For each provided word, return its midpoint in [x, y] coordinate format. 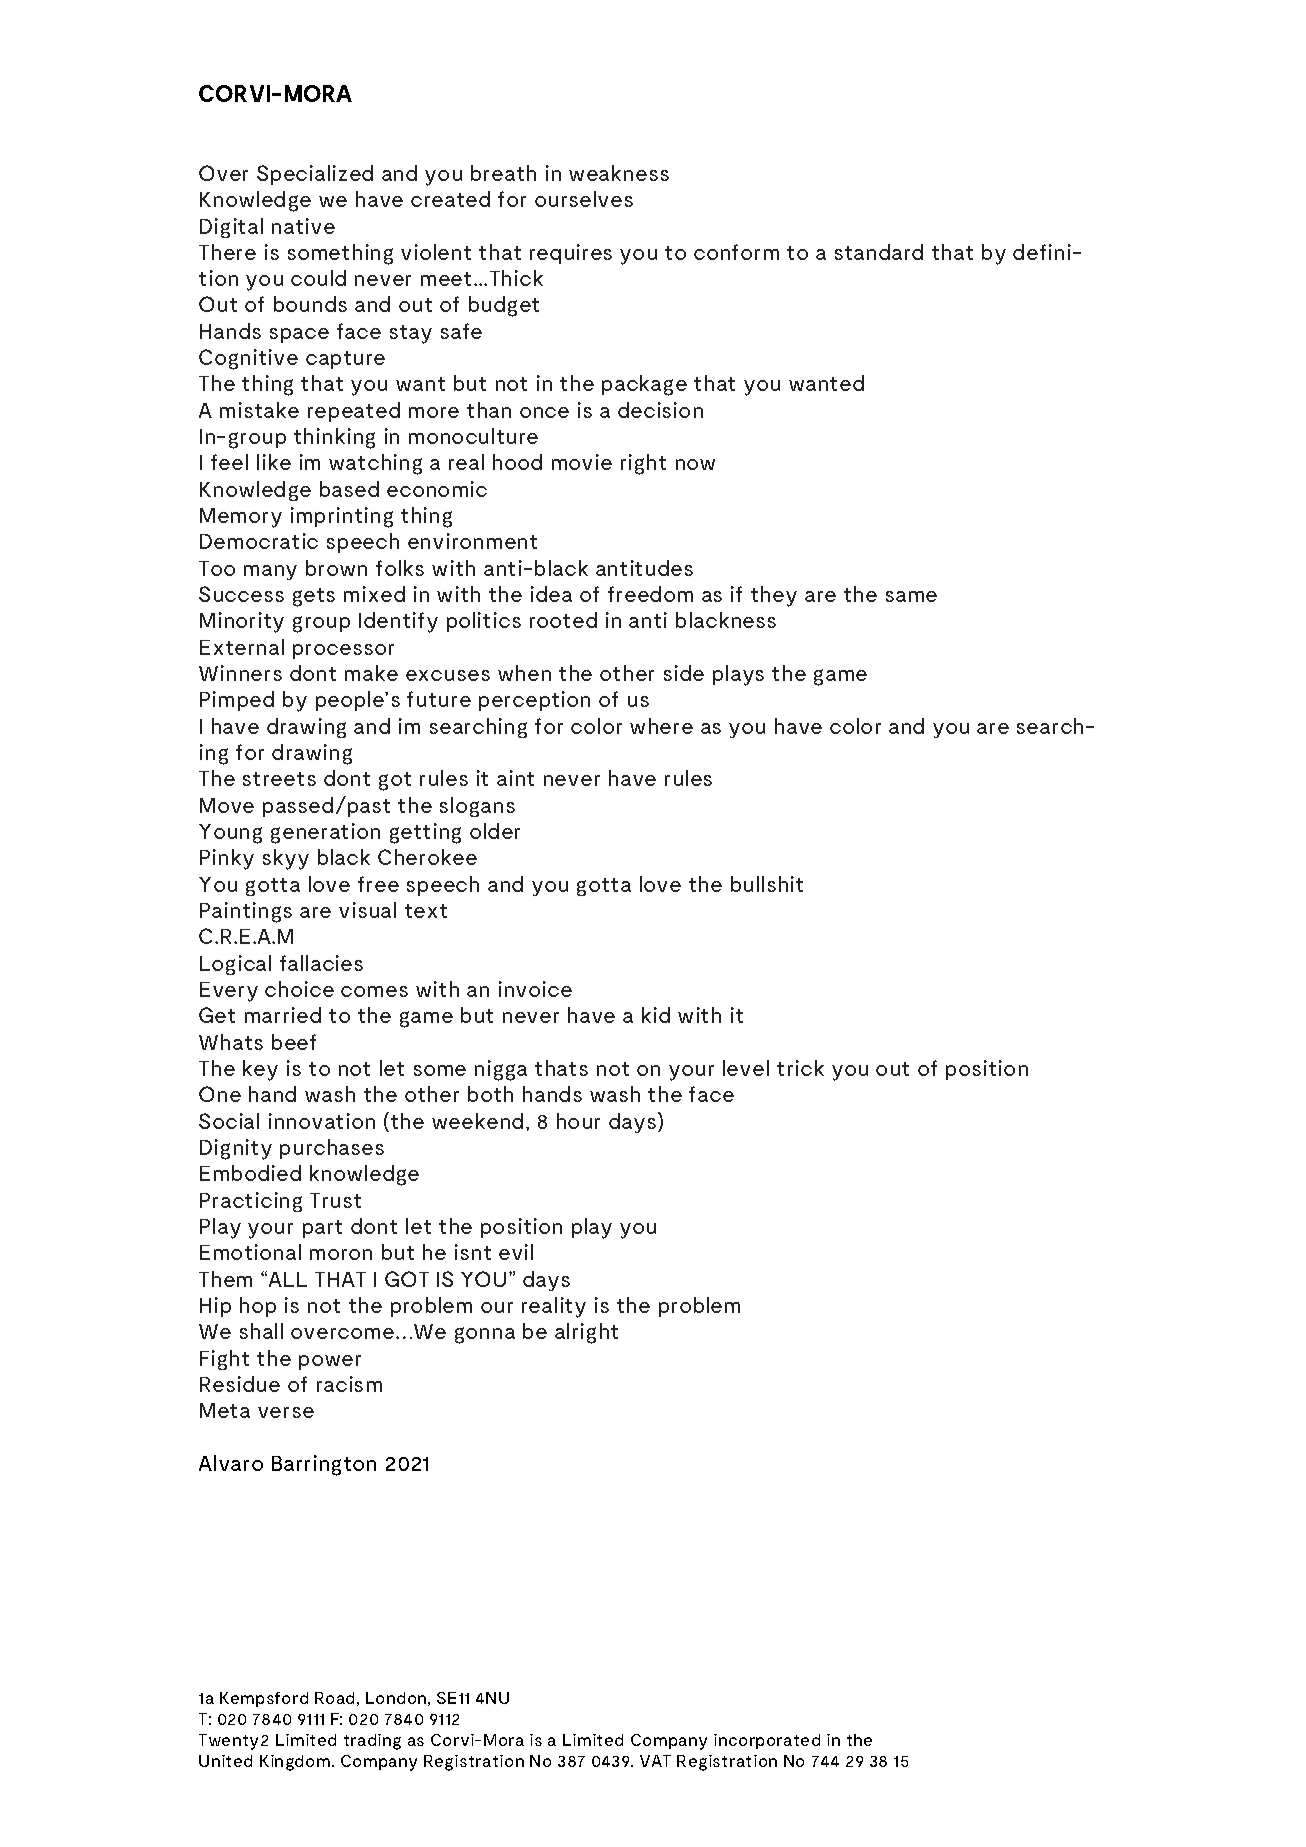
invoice [535, 989]
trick [800, 1068]
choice [299, 989]
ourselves [584, 199]
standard [879, 252]
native [303, 226]
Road [334, 1698]
